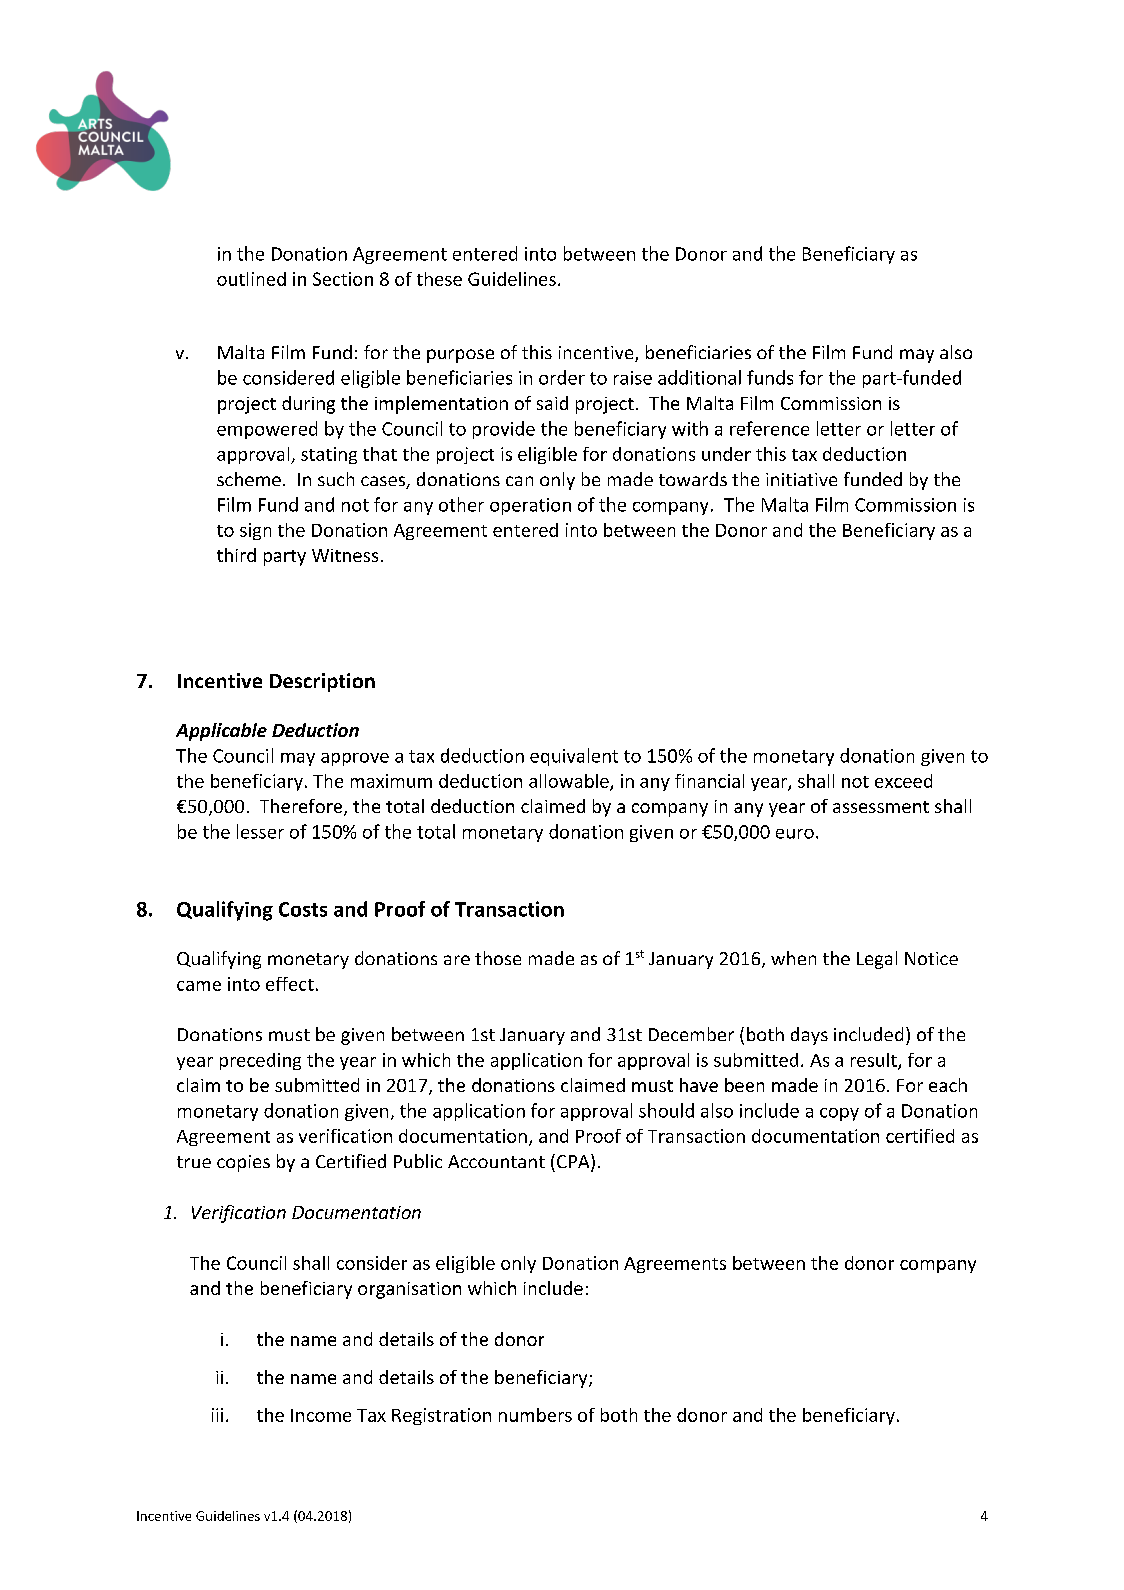  What do you see at coordinates (881, 807) in the screenshot?
I see `assessment` at bounding box center [881, 807].
